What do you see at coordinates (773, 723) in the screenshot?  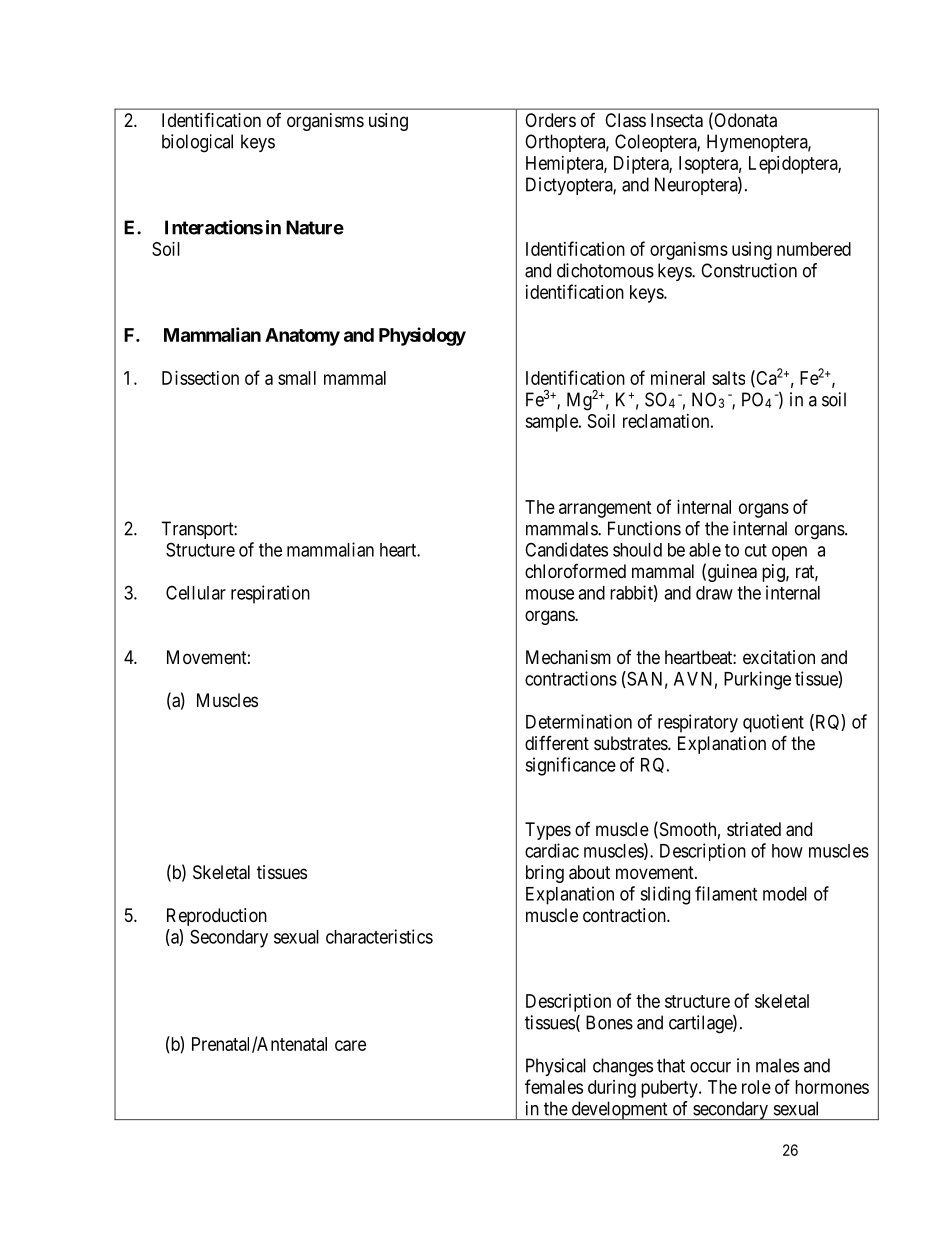 I see `quotient` at bounding box center [773, 723].
